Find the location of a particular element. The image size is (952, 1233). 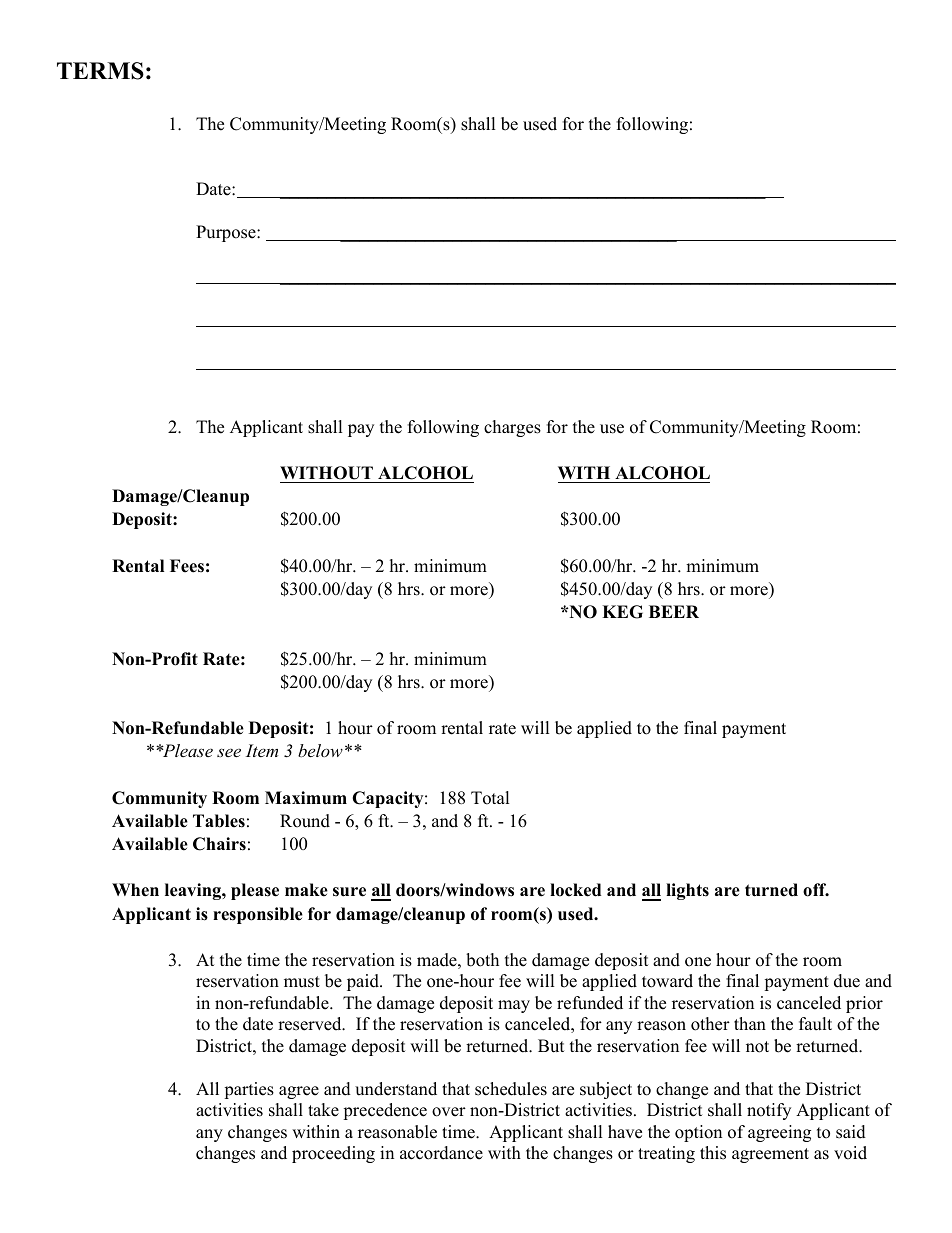

BEER is located at coordinates (674, 611).
